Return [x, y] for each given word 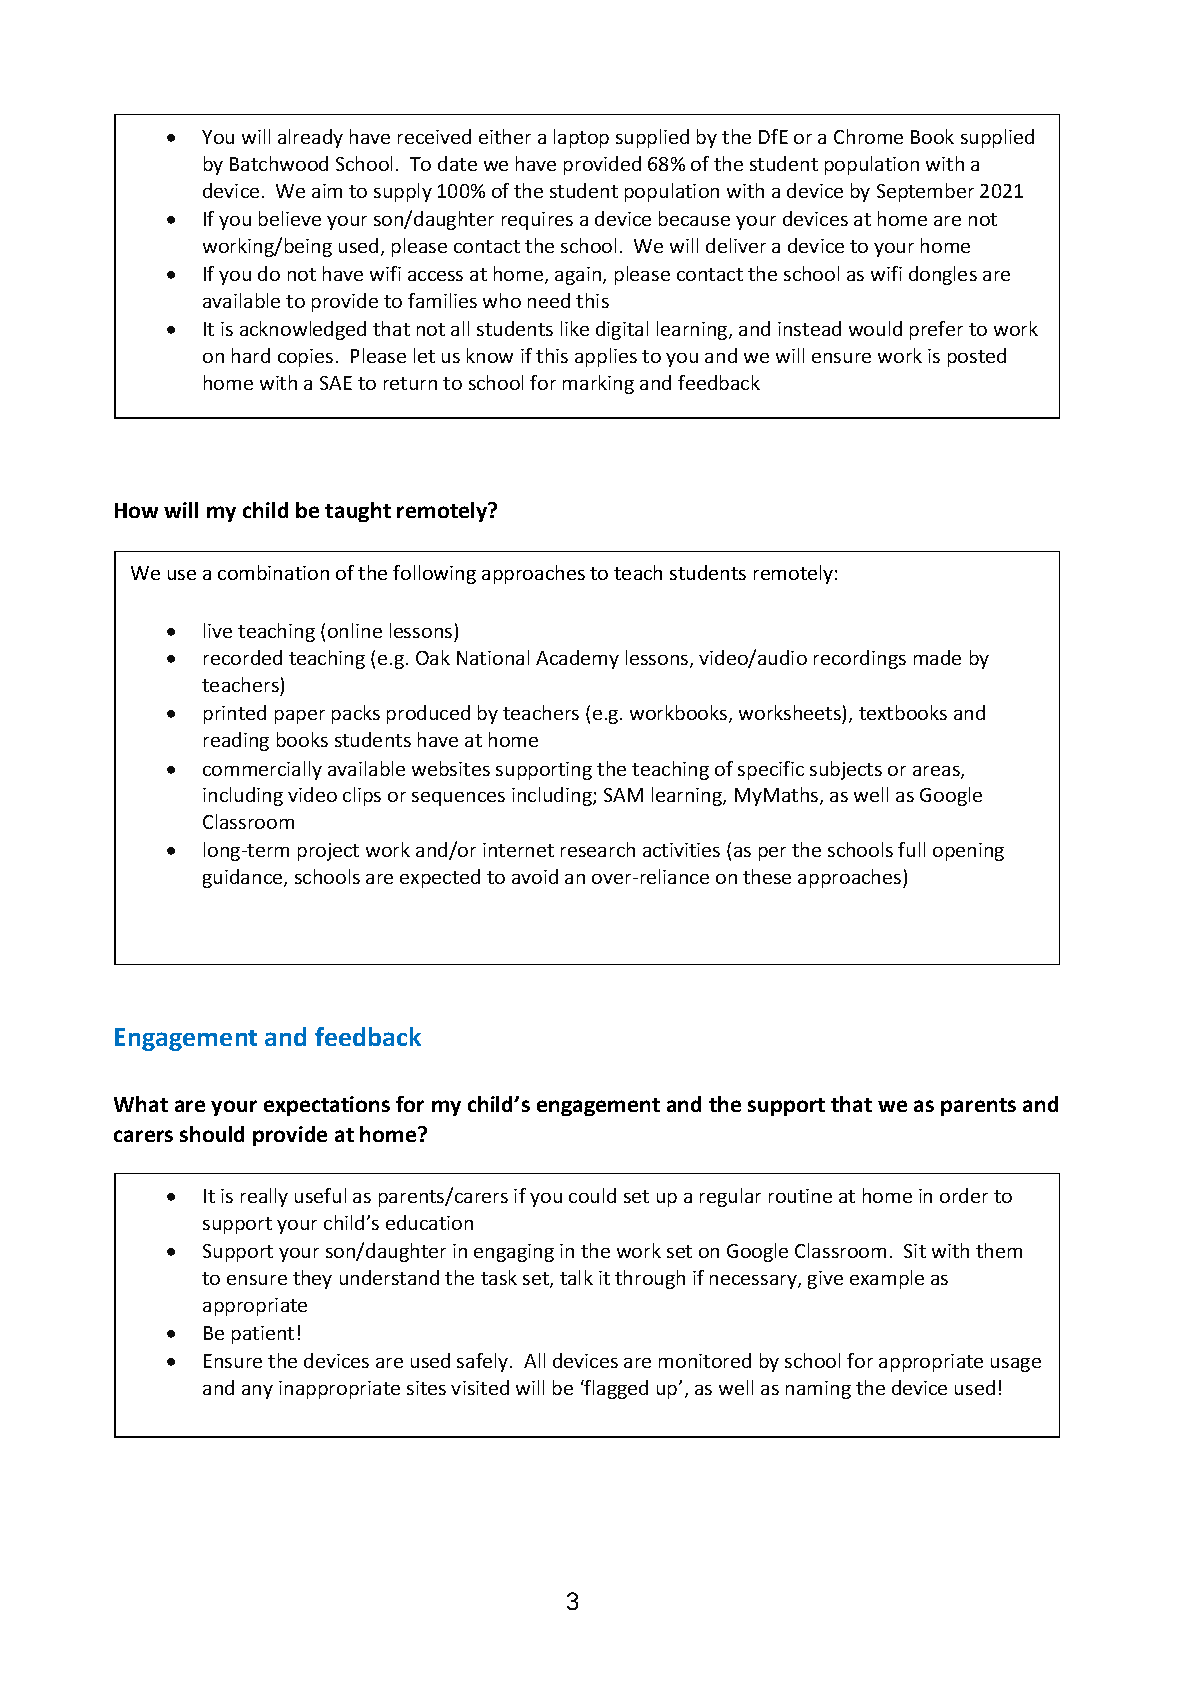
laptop [581, 138]
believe [290, 218]
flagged [615, 1389]
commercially [262, 770]
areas [937, 772]
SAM [623, 795]
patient [263, 1335]
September [925, 192]
